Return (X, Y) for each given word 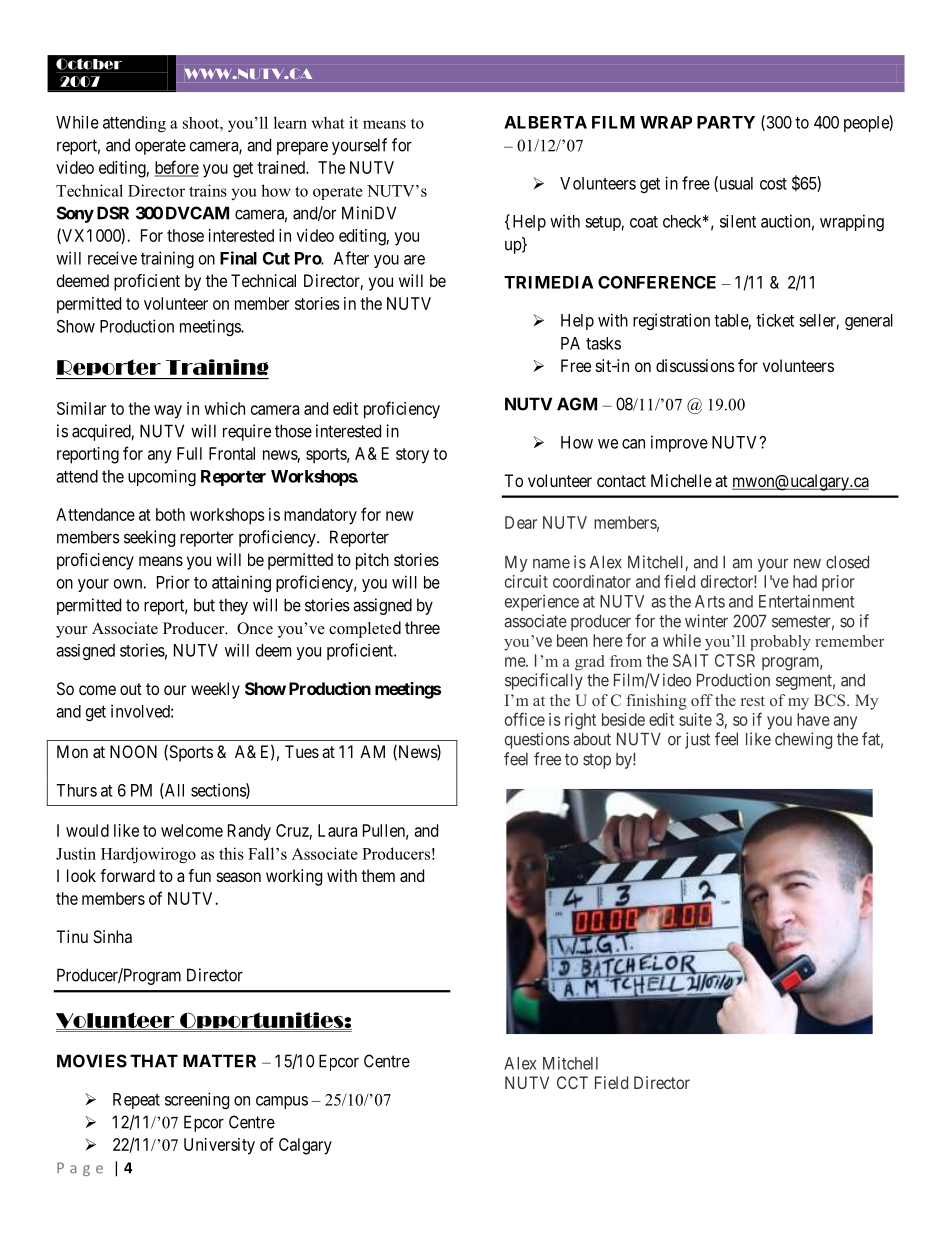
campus (282, 1102)
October (89, 64)
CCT (572, 1082)
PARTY (726, 122)
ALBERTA (545, 122)
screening (197, 1100)
